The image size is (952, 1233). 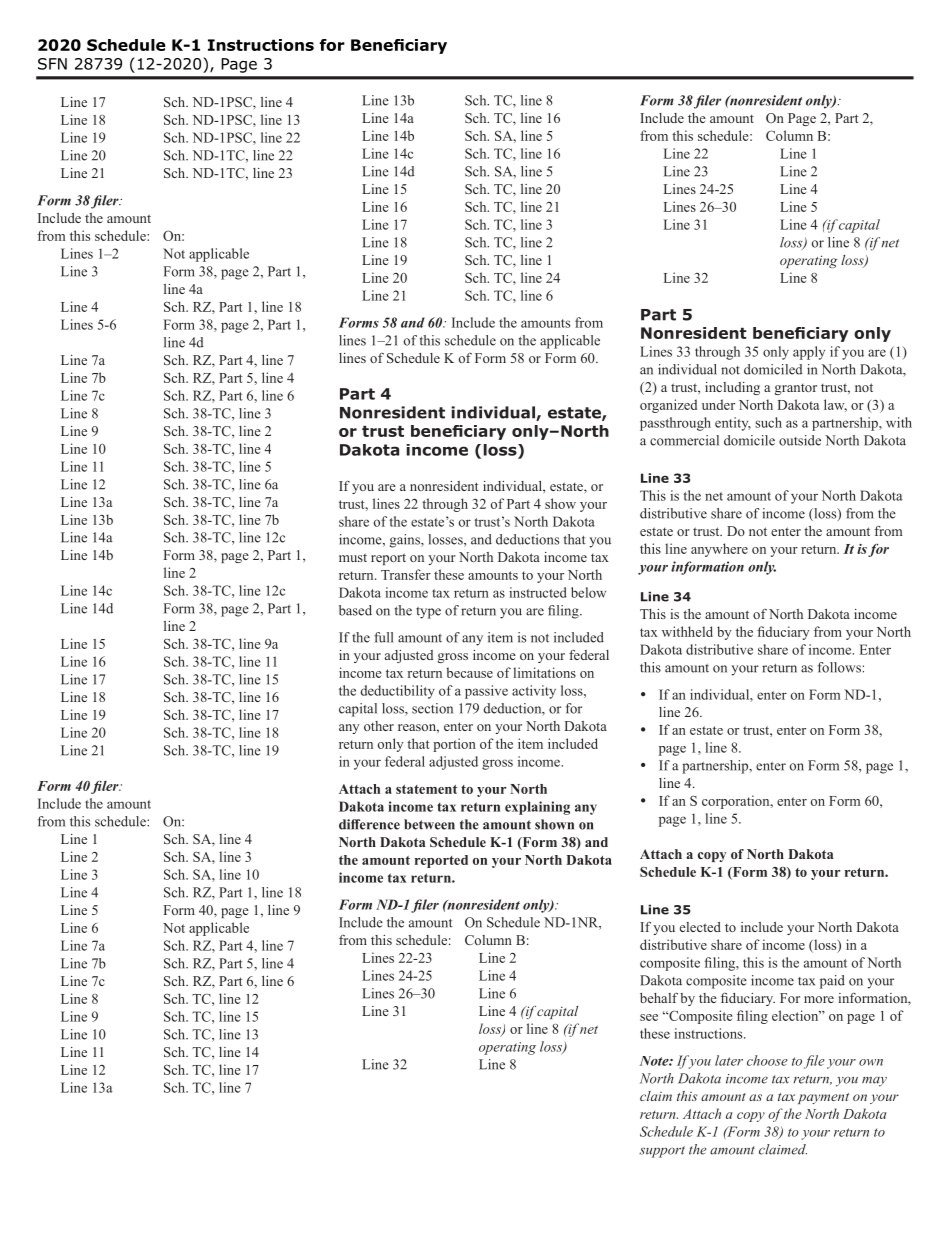 I want to click on support, so click(x=662, y=1152).
